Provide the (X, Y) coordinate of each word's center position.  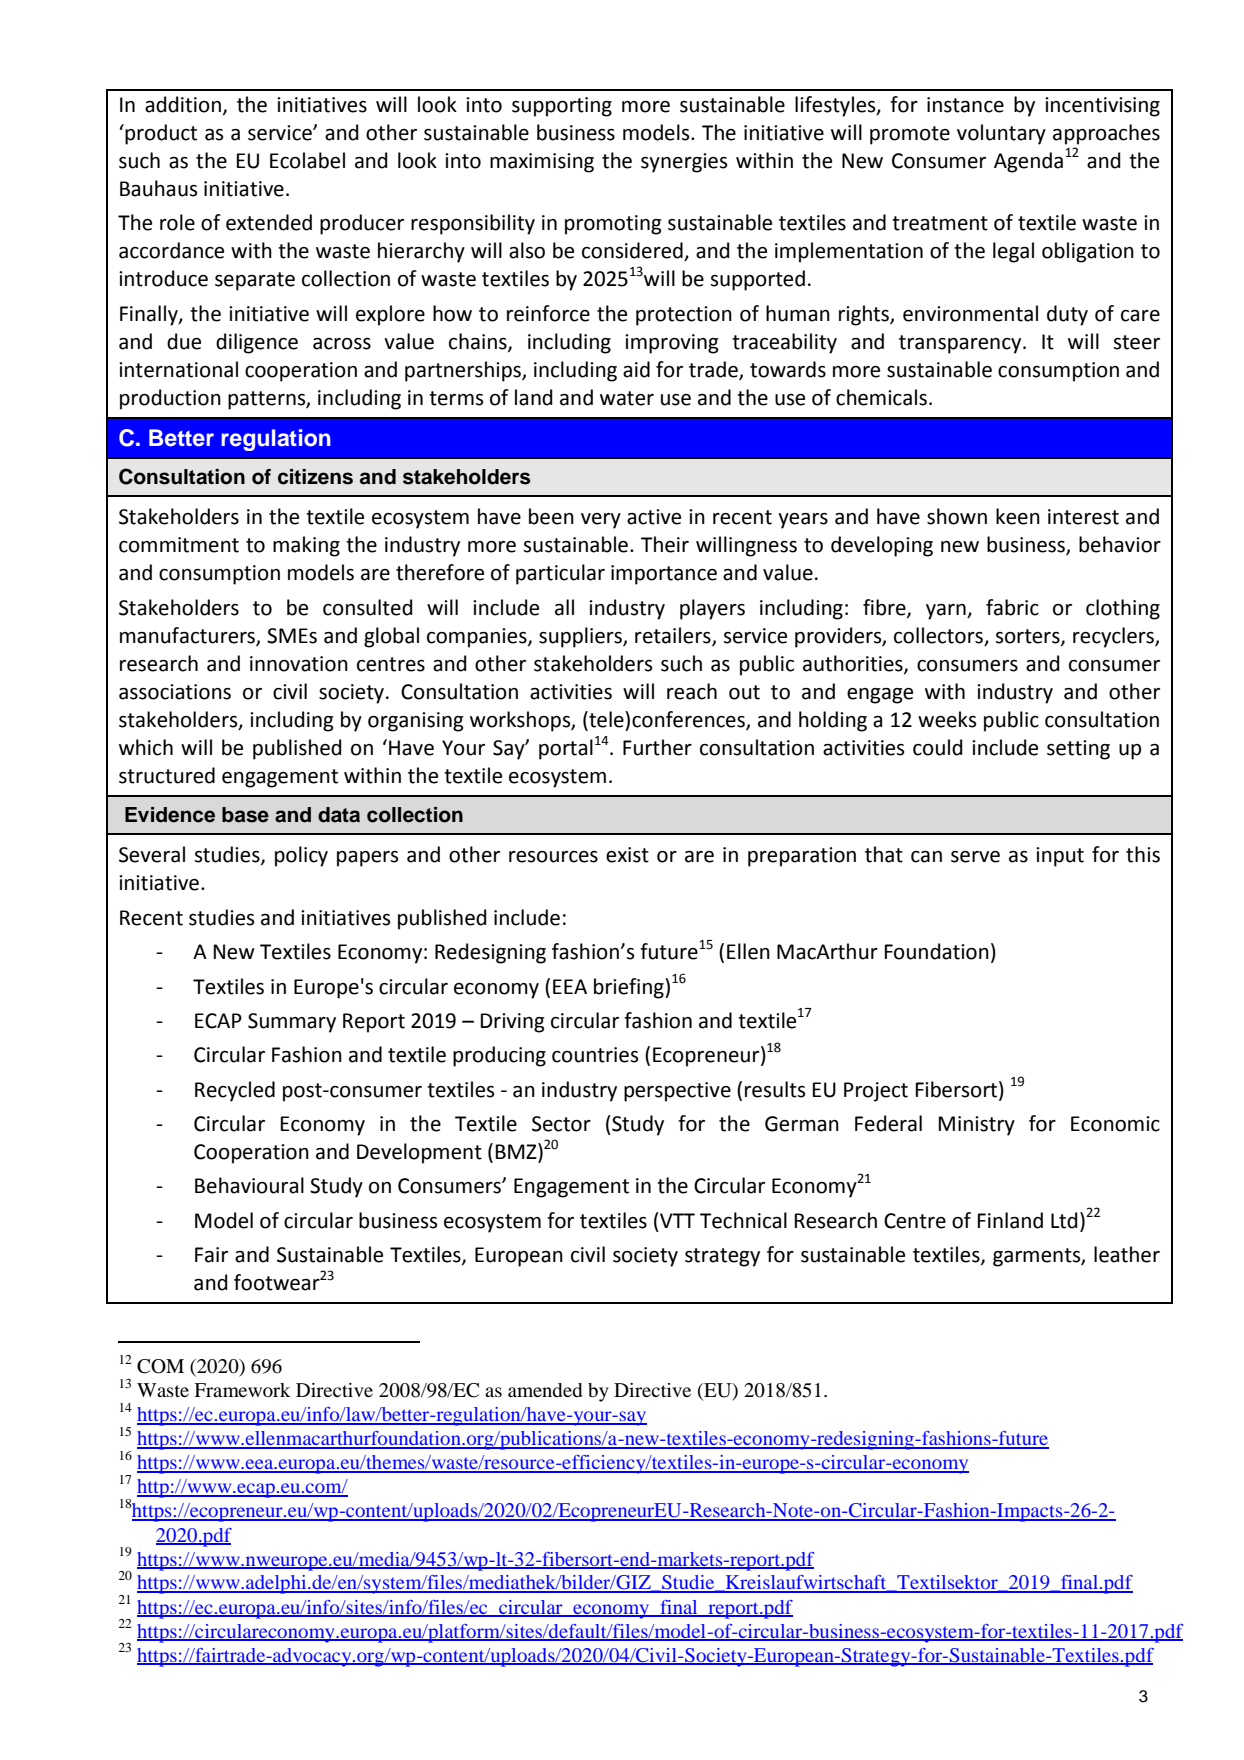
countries (595, 1055)
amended (545, 1390)
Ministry (977, 1126)
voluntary (1001, 134)
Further (657, 747)
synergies (684, 163)
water (627, 398)
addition (183, 104)
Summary (292, 1023)
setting (1078, 750)
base (245, 815)
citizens (315, 477)
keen (1018, 516)
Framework (242, 1390)
